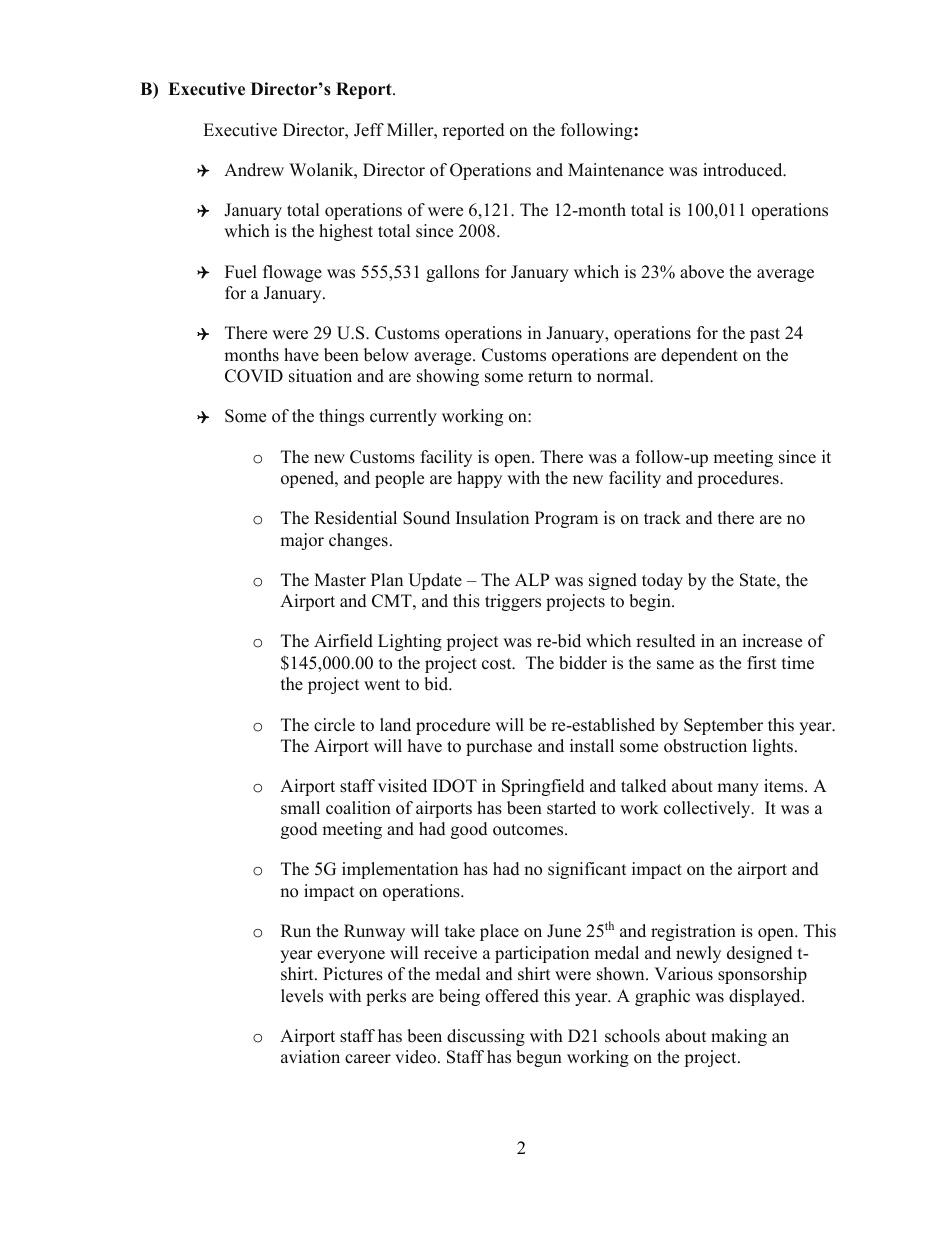  I want to click on collectively, so click(708, 809).
